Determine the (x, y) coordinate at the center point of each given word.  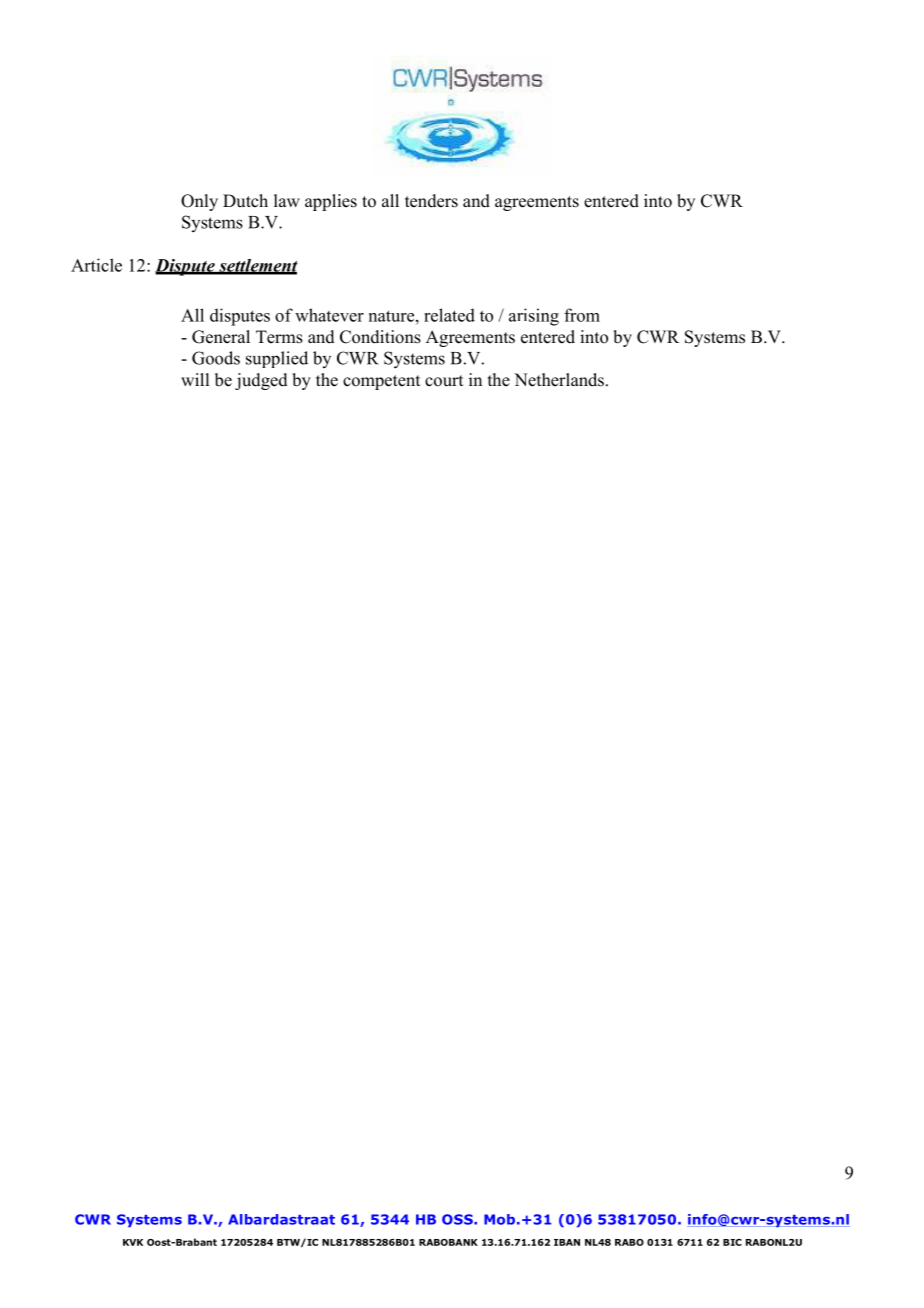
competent (381, 382)
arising (534, 317)
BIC (732, 1242)
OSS (458, 1219)
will (195, 379)
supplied (277, 359)
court (444, 381)
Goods (216, 358)
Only (199, 202)
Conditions (380, 337)
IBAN (567, 1242)
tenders (431, 201)
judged (261, 381)
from (582, 315)
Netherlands (559, 380)
